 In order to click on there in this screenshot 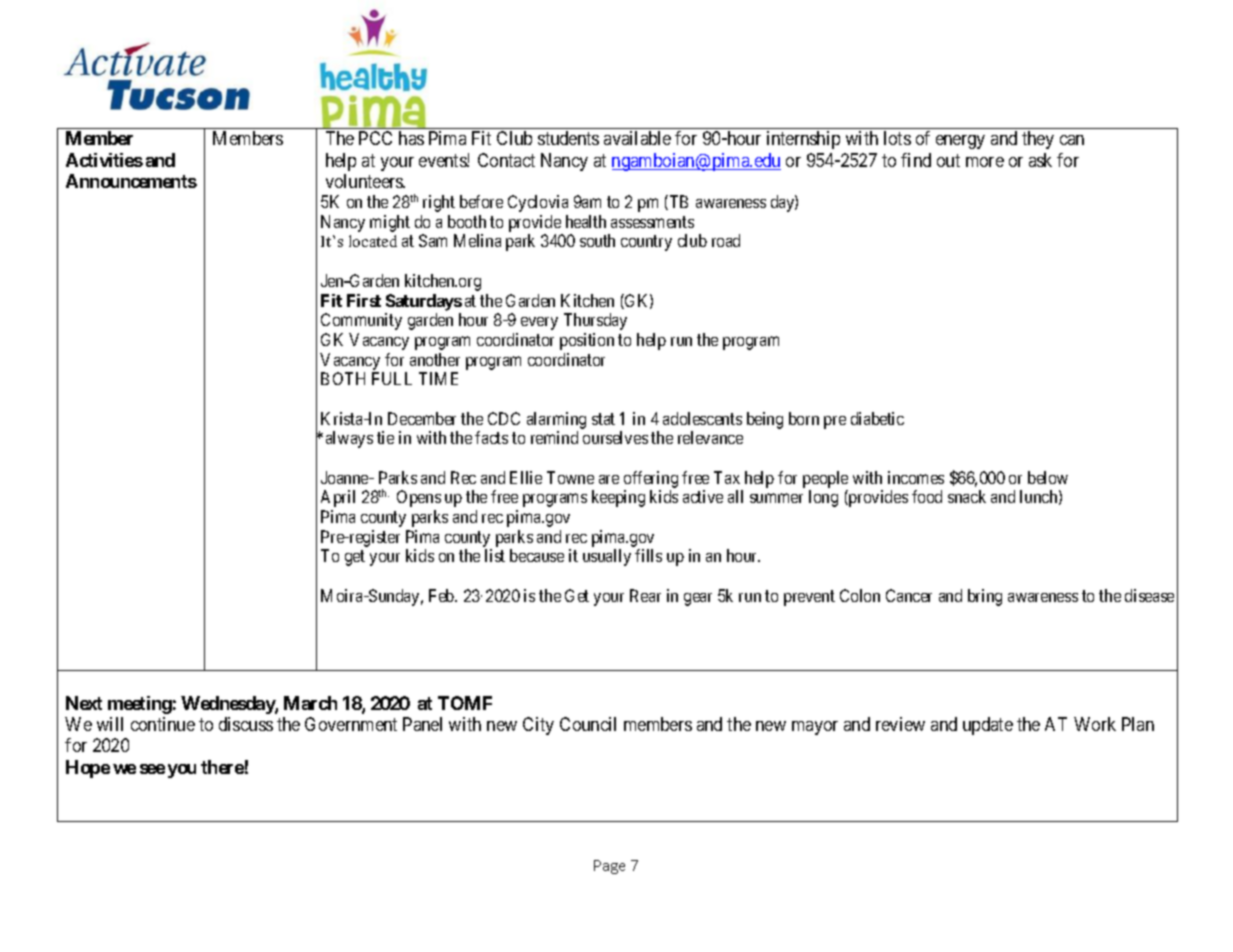, I will do `click(222, 767)`.
